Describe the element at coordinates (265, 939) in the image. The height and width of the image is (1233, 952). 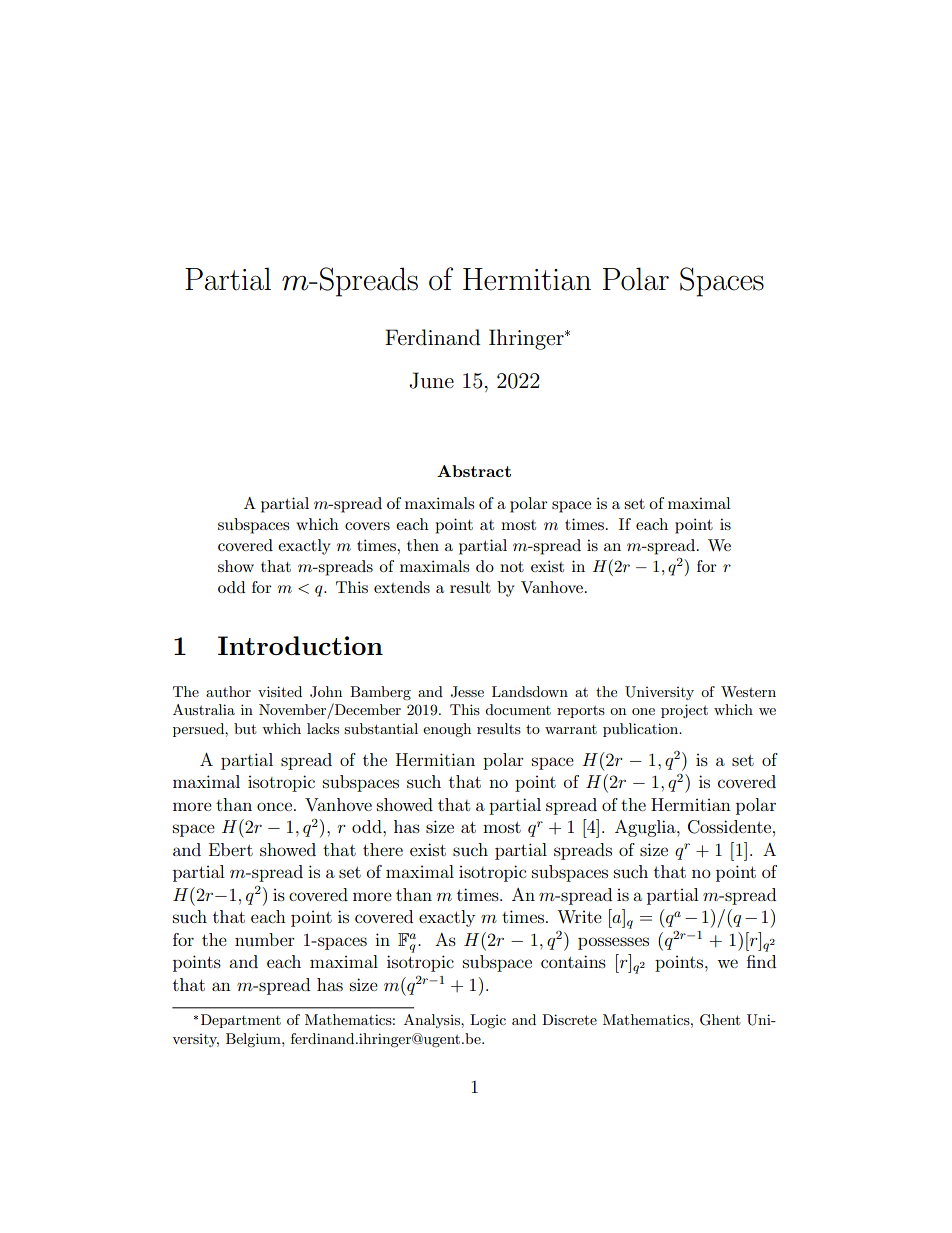
I see `number` at that location.
